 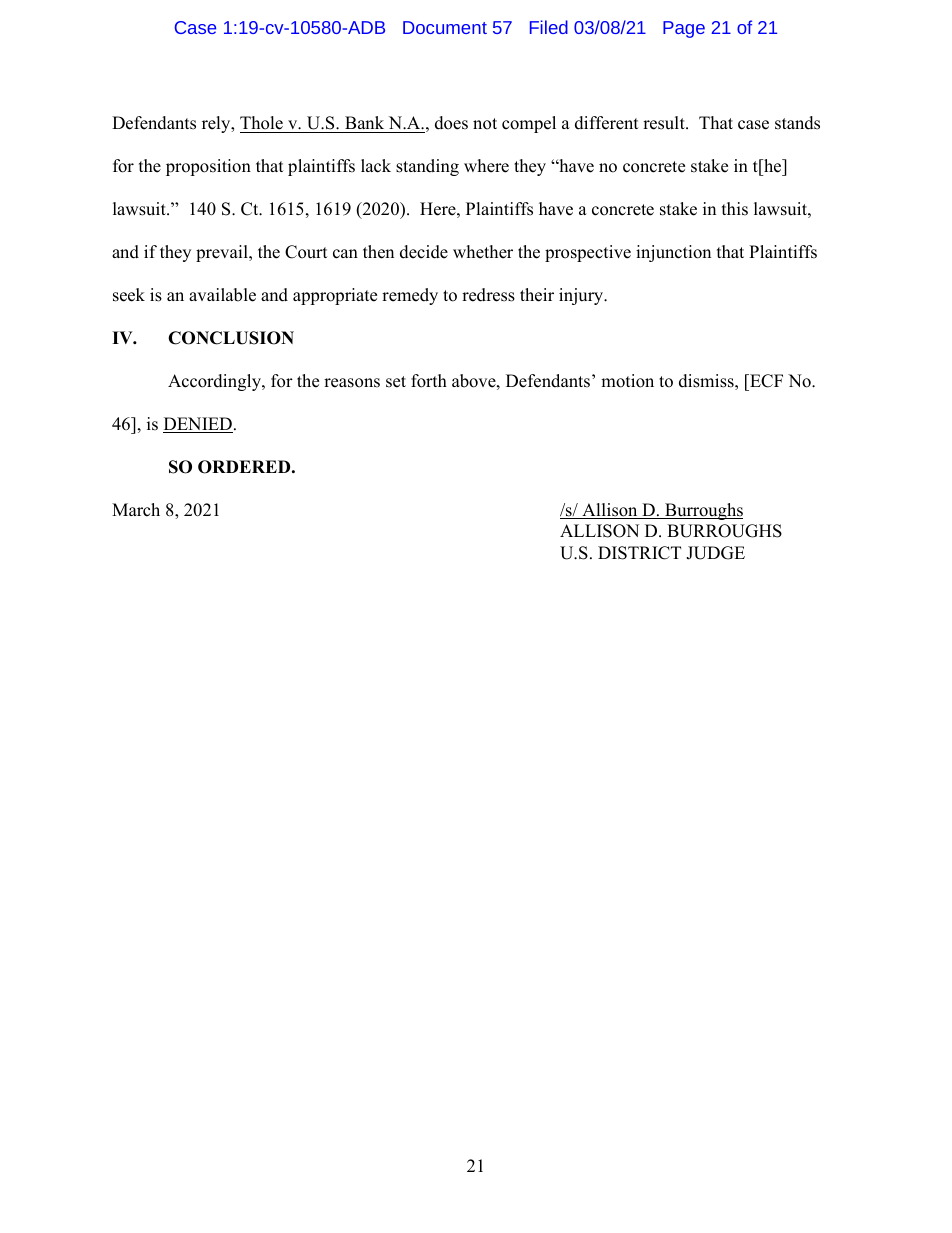 I want to click on proposition, so click(x=208, y=167).
